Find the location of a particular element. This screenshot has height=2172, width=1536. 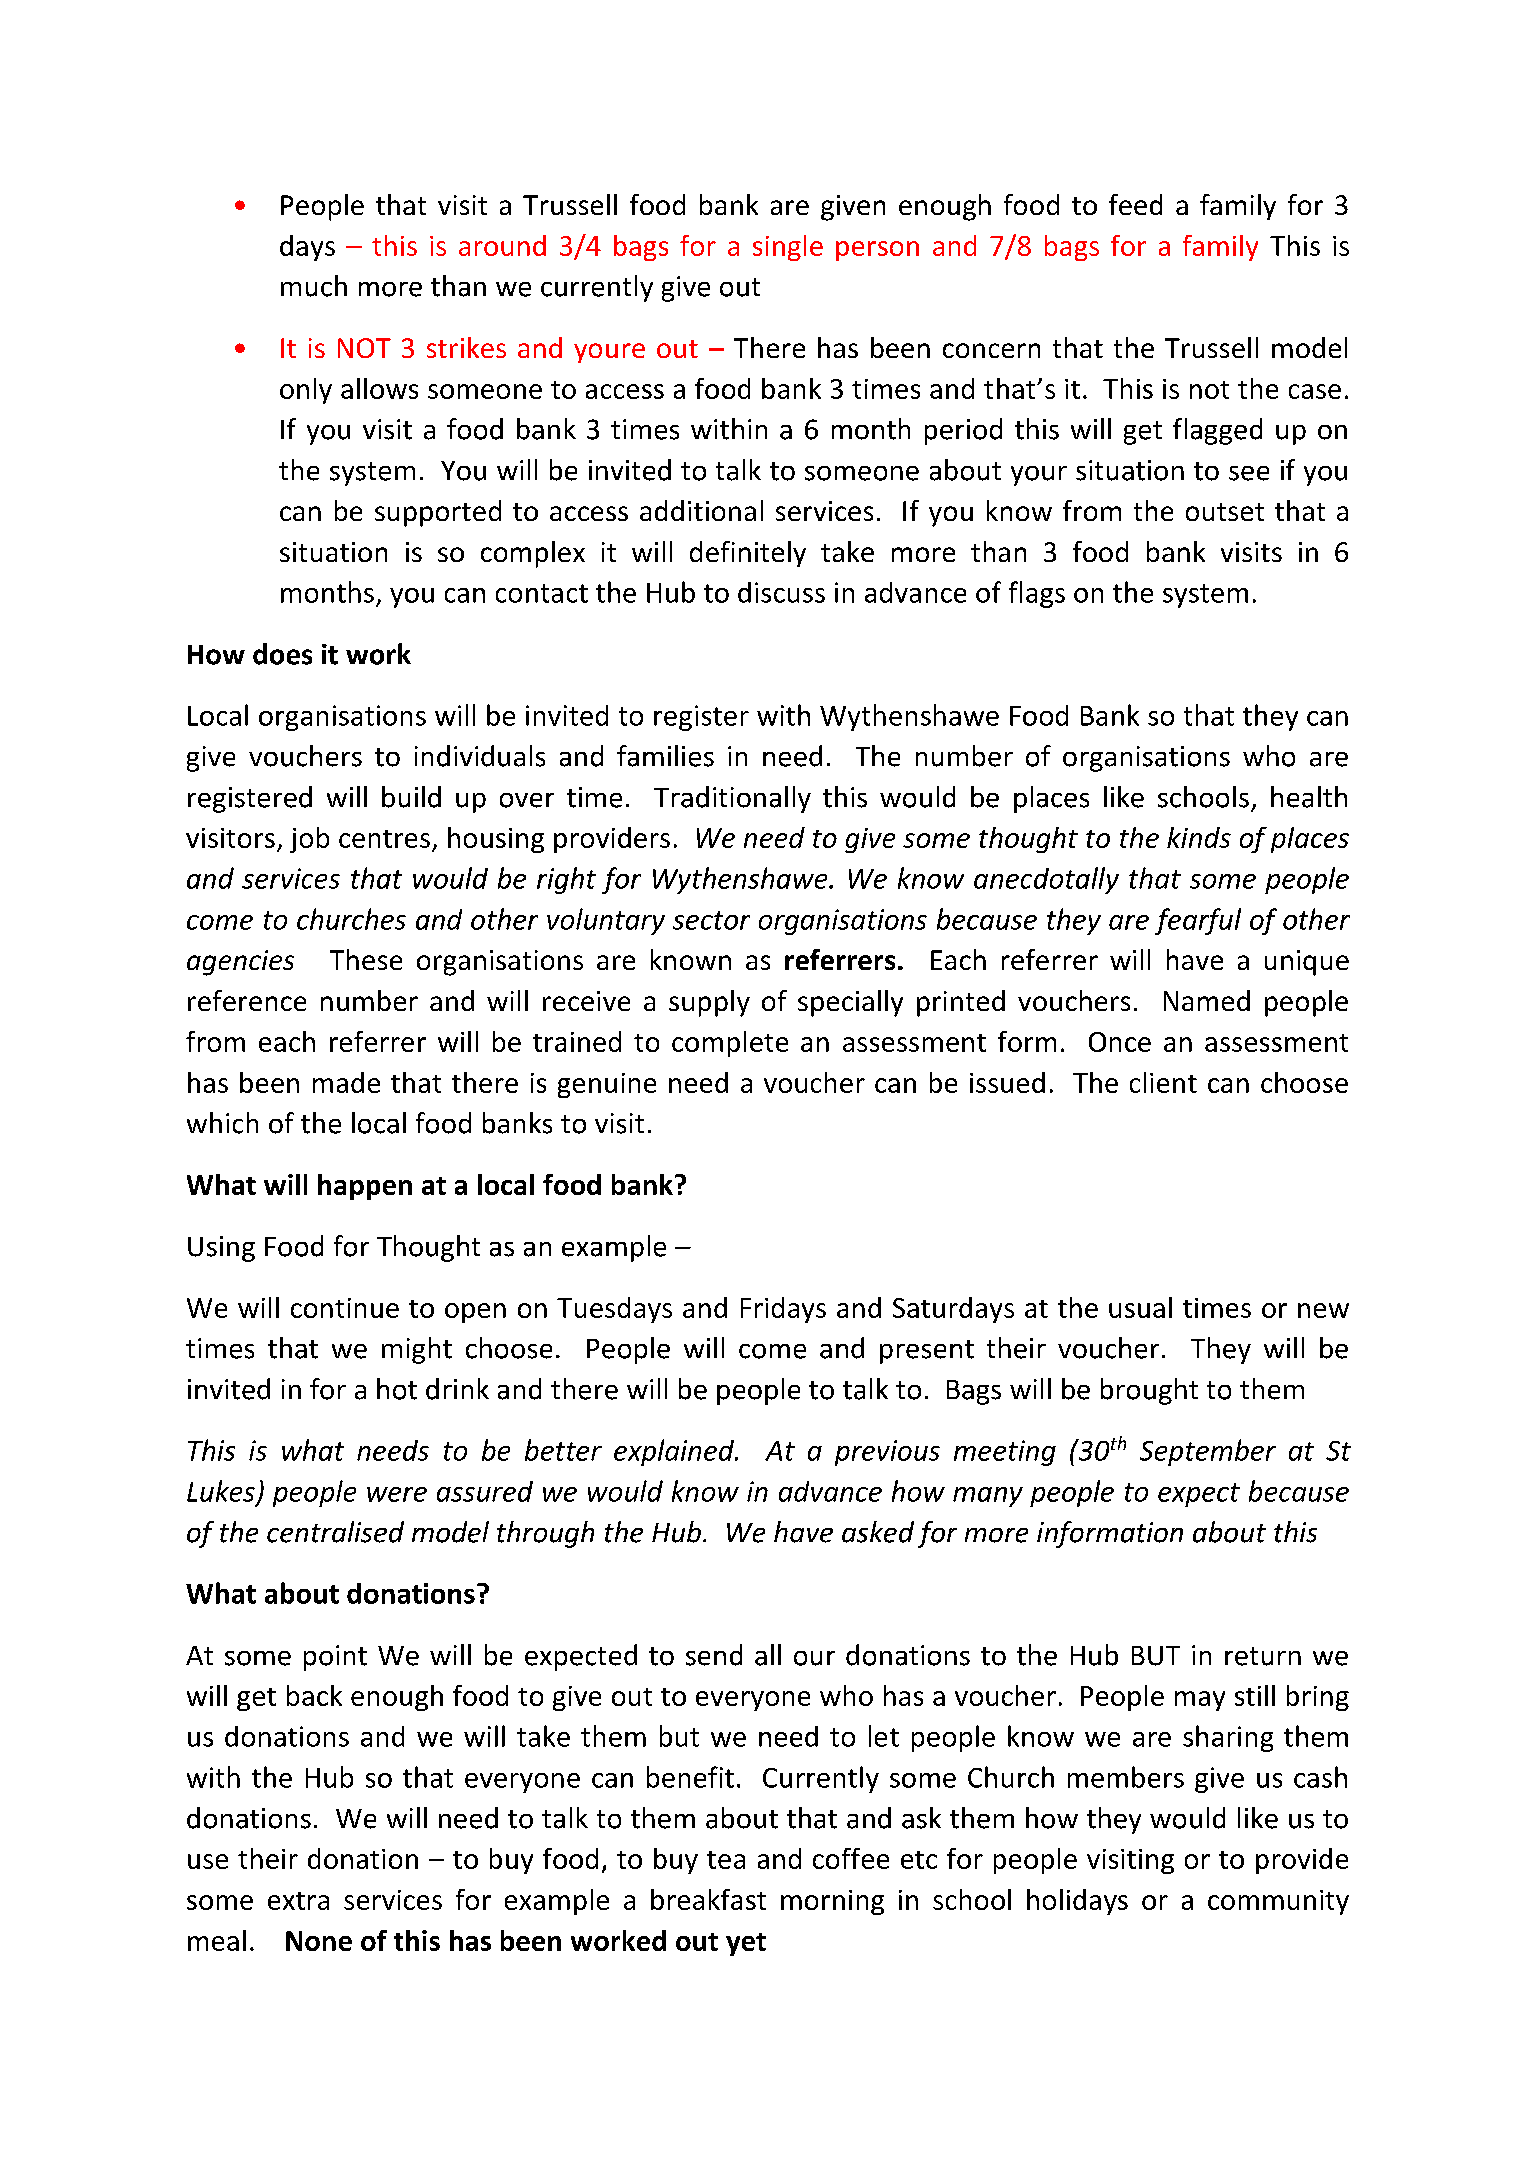

discuss is located at coordinates (781, 592).
